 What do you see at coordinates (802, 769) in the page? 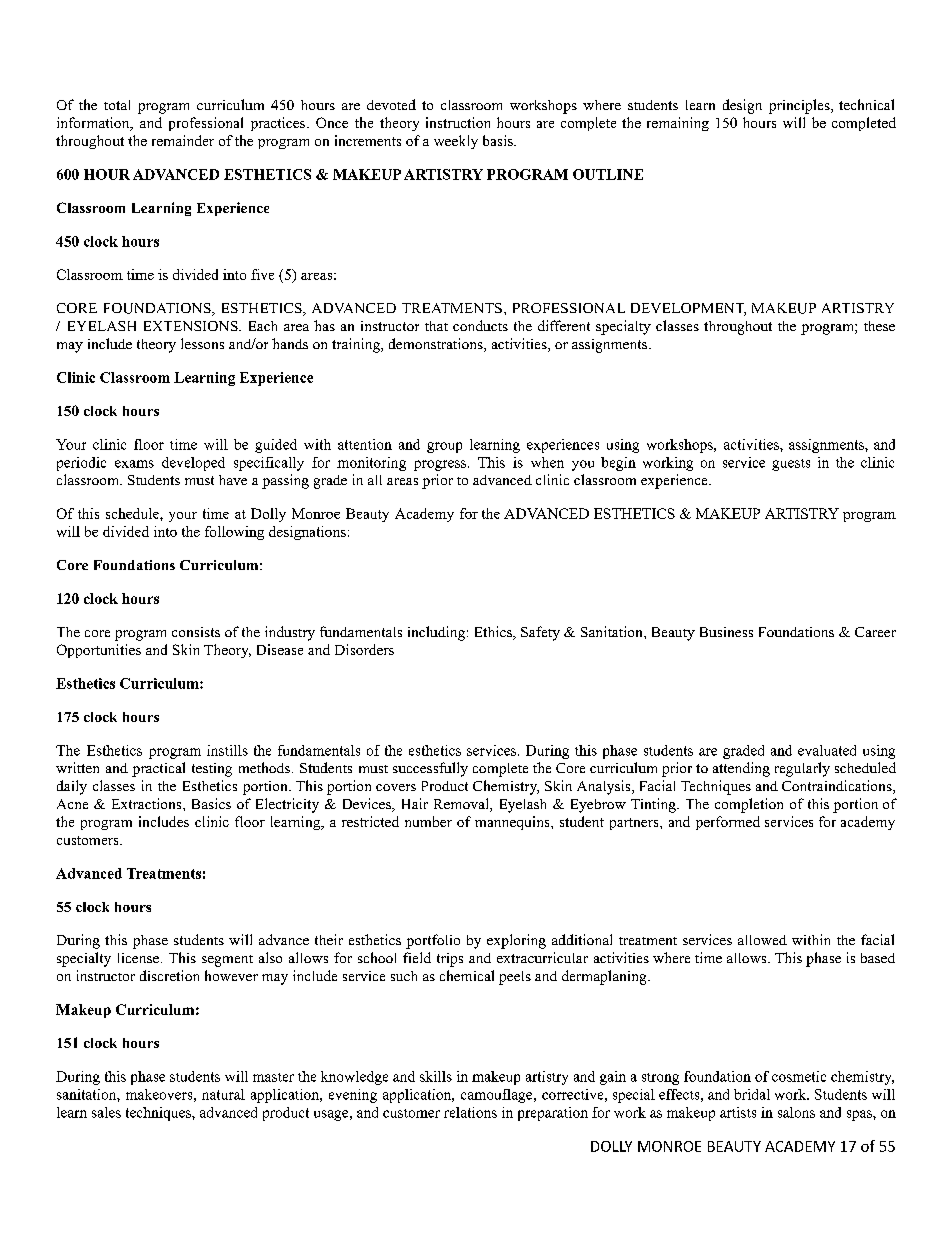
I see `regularly` at bounding box center [802, 769].
